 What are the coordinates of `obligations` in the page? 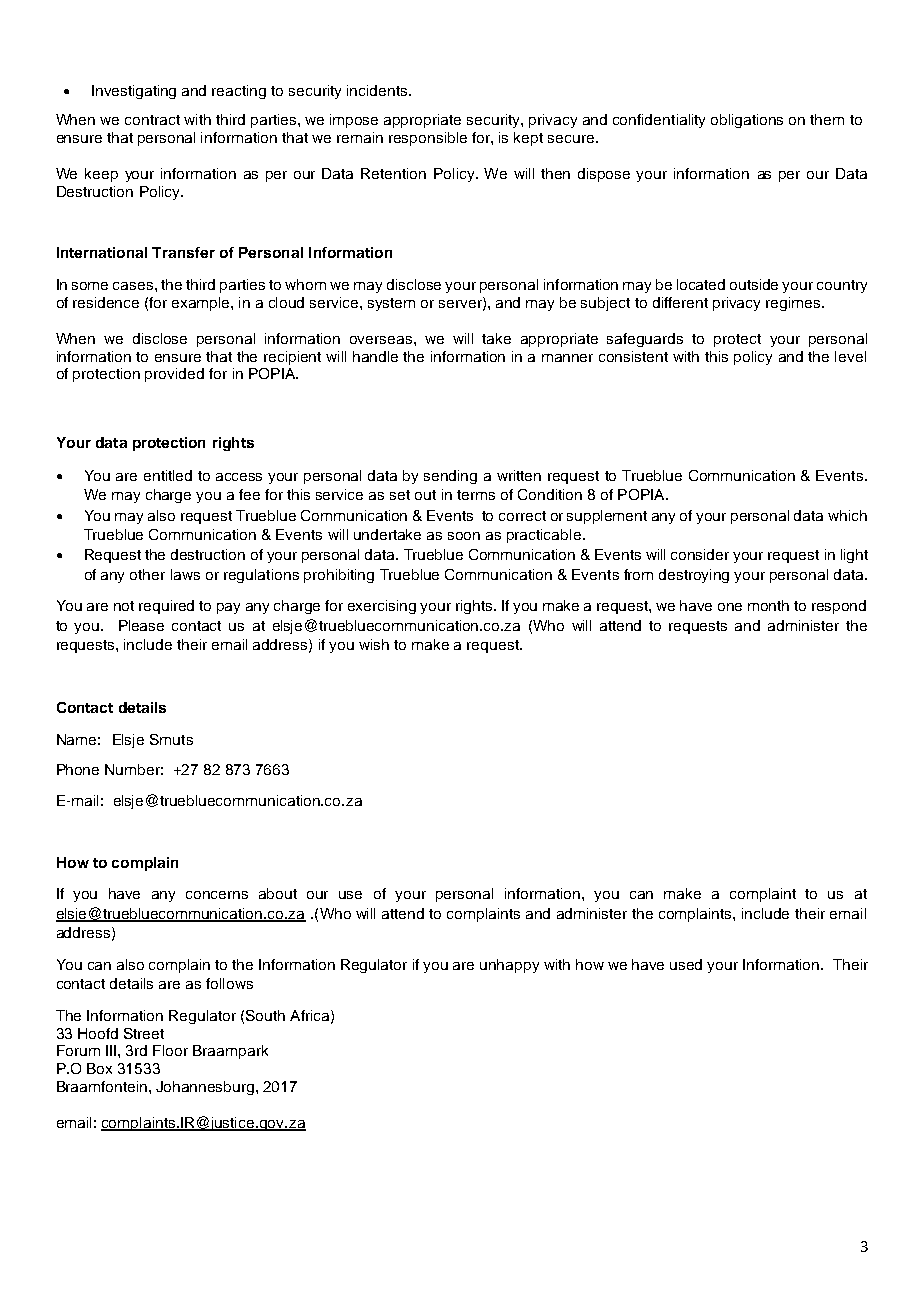 It's located at (747, 121).
